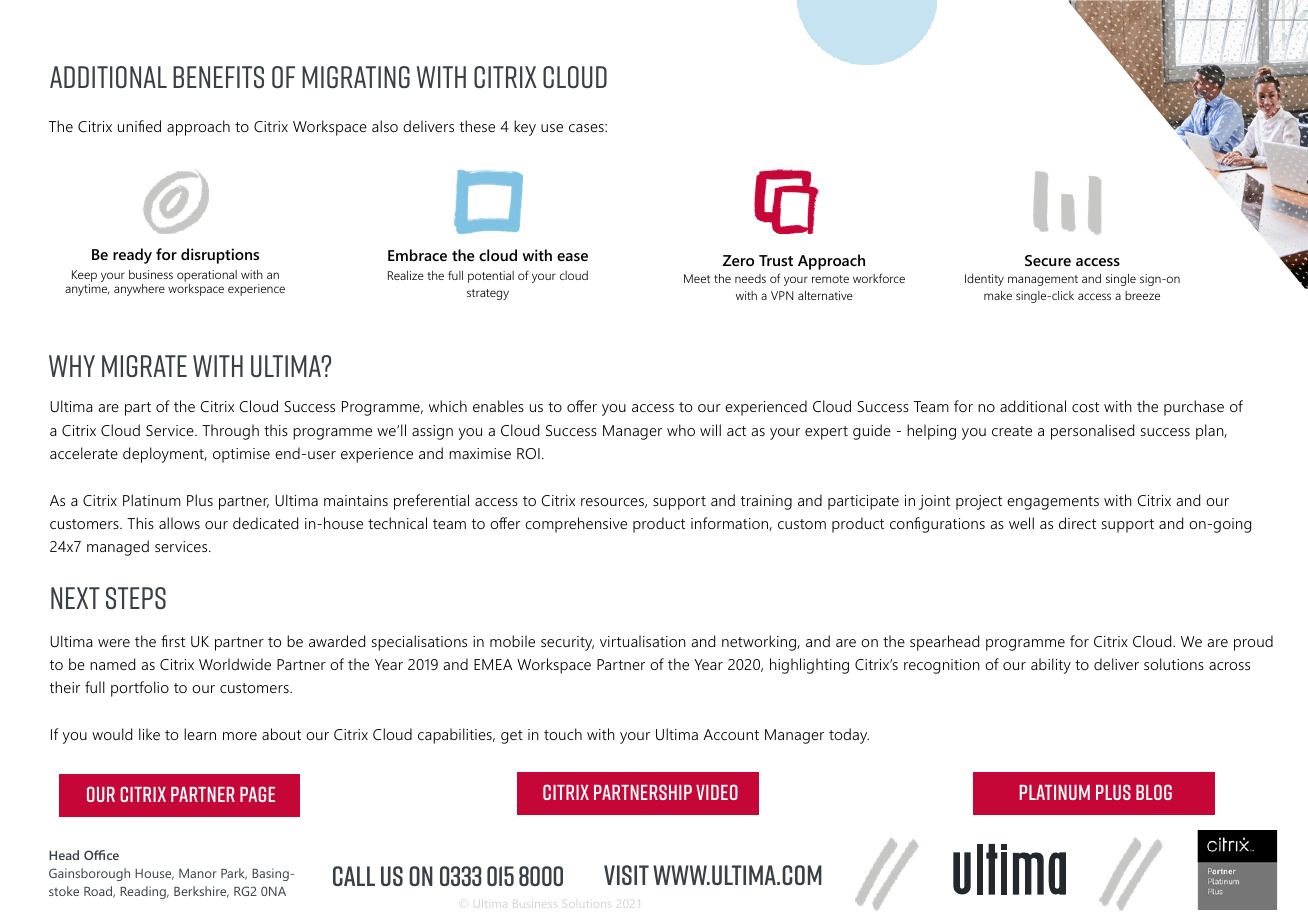 This page has width=1308, height=924. I want to click on optimise, so click(241, 455).
